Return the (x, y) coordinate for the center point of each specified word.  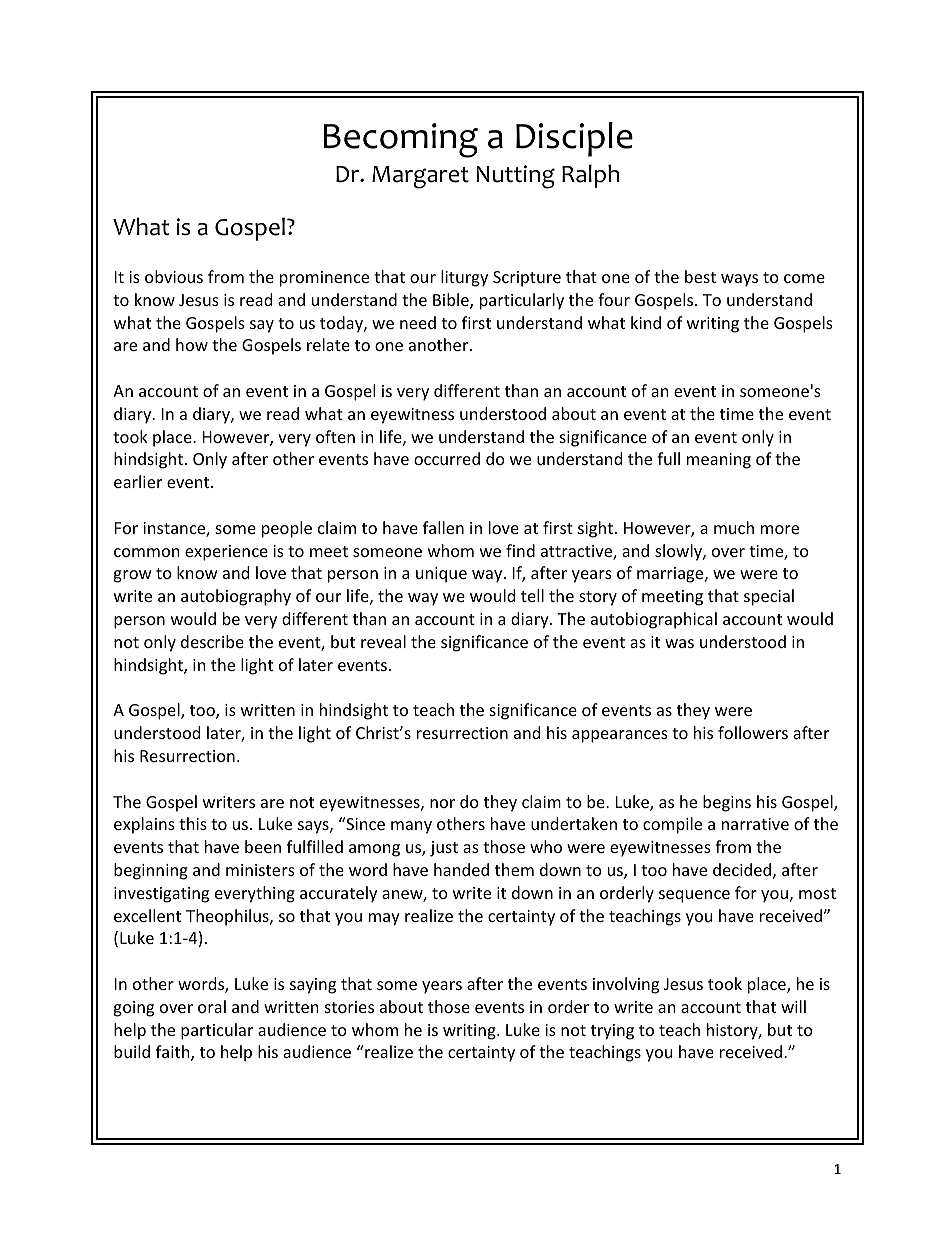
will (793, 1006)
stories (349, 1007)
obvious (174, 276)
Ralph (590, 176)
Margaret (420, 177)
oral (212, 1006)
